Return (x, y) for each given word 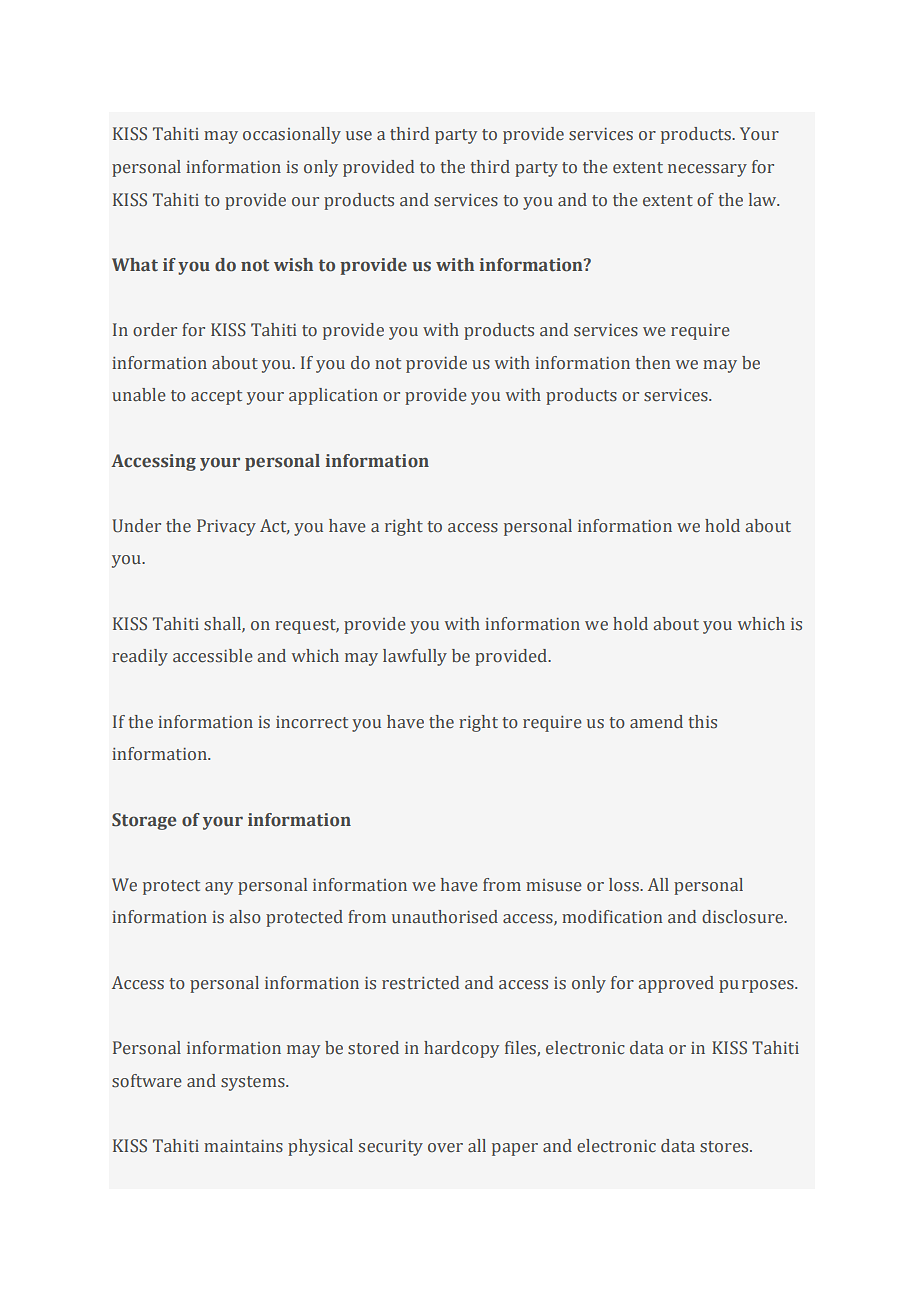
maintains (243, 1146)
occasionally (292, 135)
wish (293, 265)
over (445, 1148)
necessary (707, 170)
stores (725, 1147)
